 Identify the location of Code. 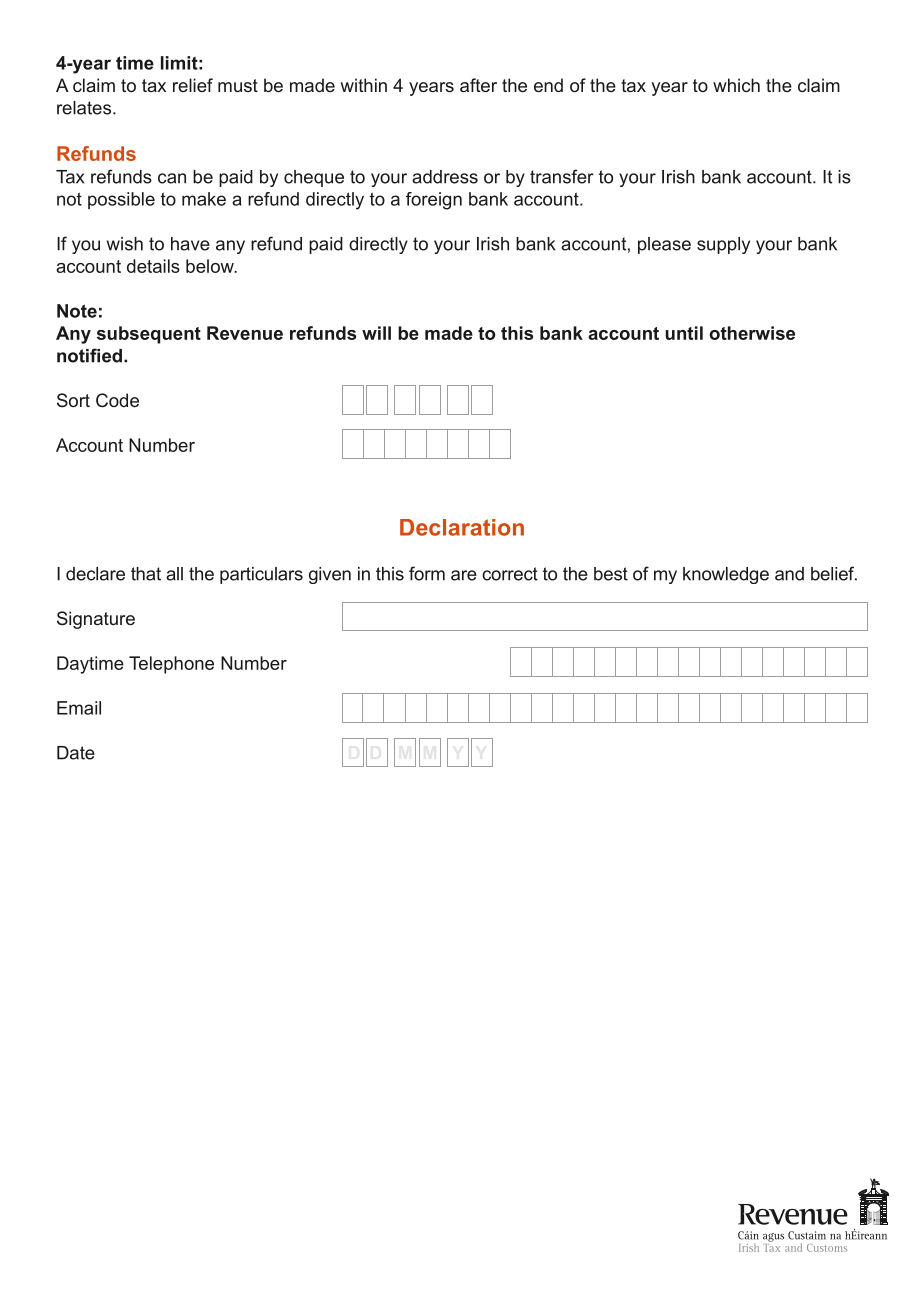
(117, 400).
